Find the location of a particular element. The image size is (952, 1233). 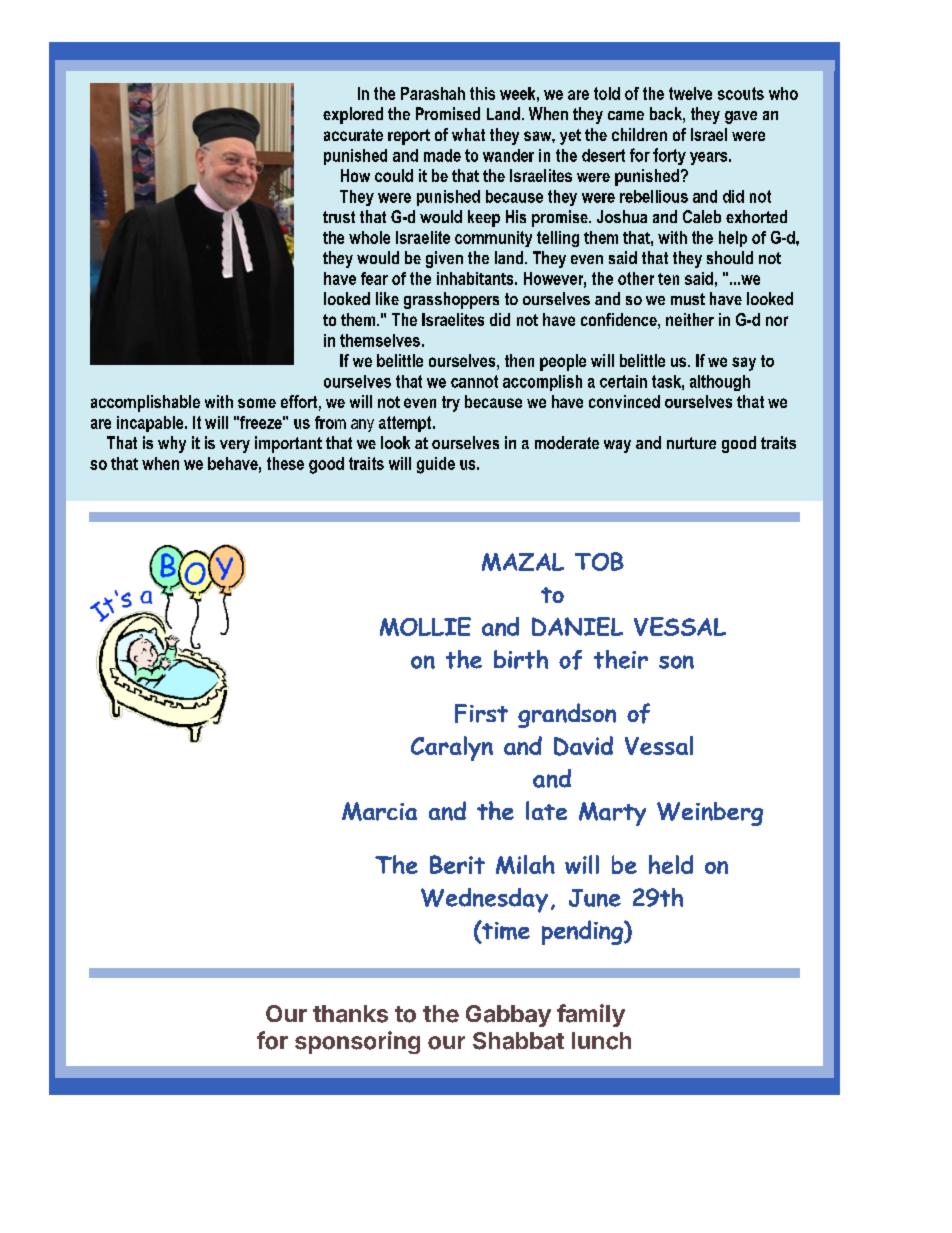

what is located at coordinates (468, 134).
